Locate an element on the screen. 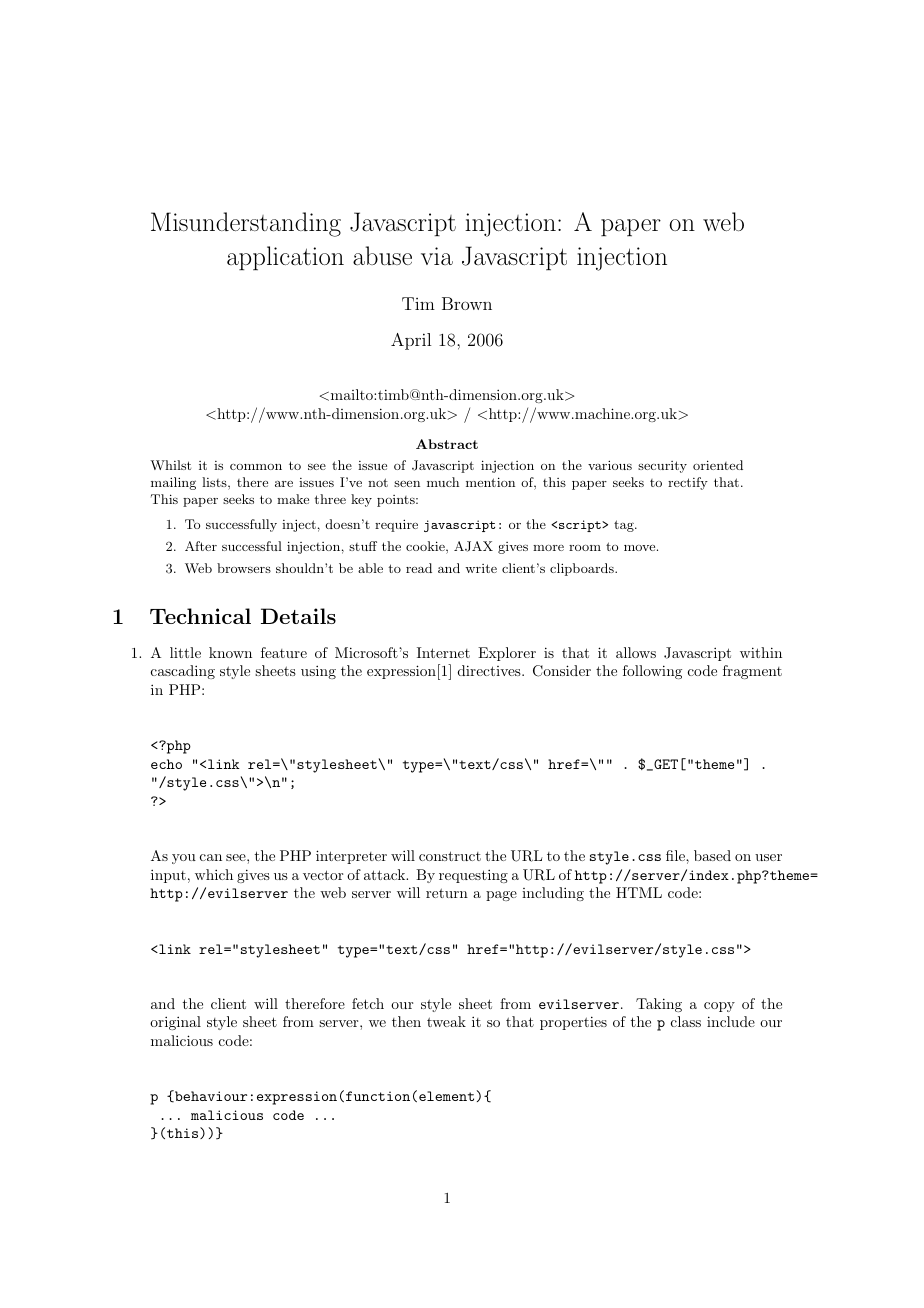 This screenshot has width=924, height=1308. can is located at coordinates (211, 857).
